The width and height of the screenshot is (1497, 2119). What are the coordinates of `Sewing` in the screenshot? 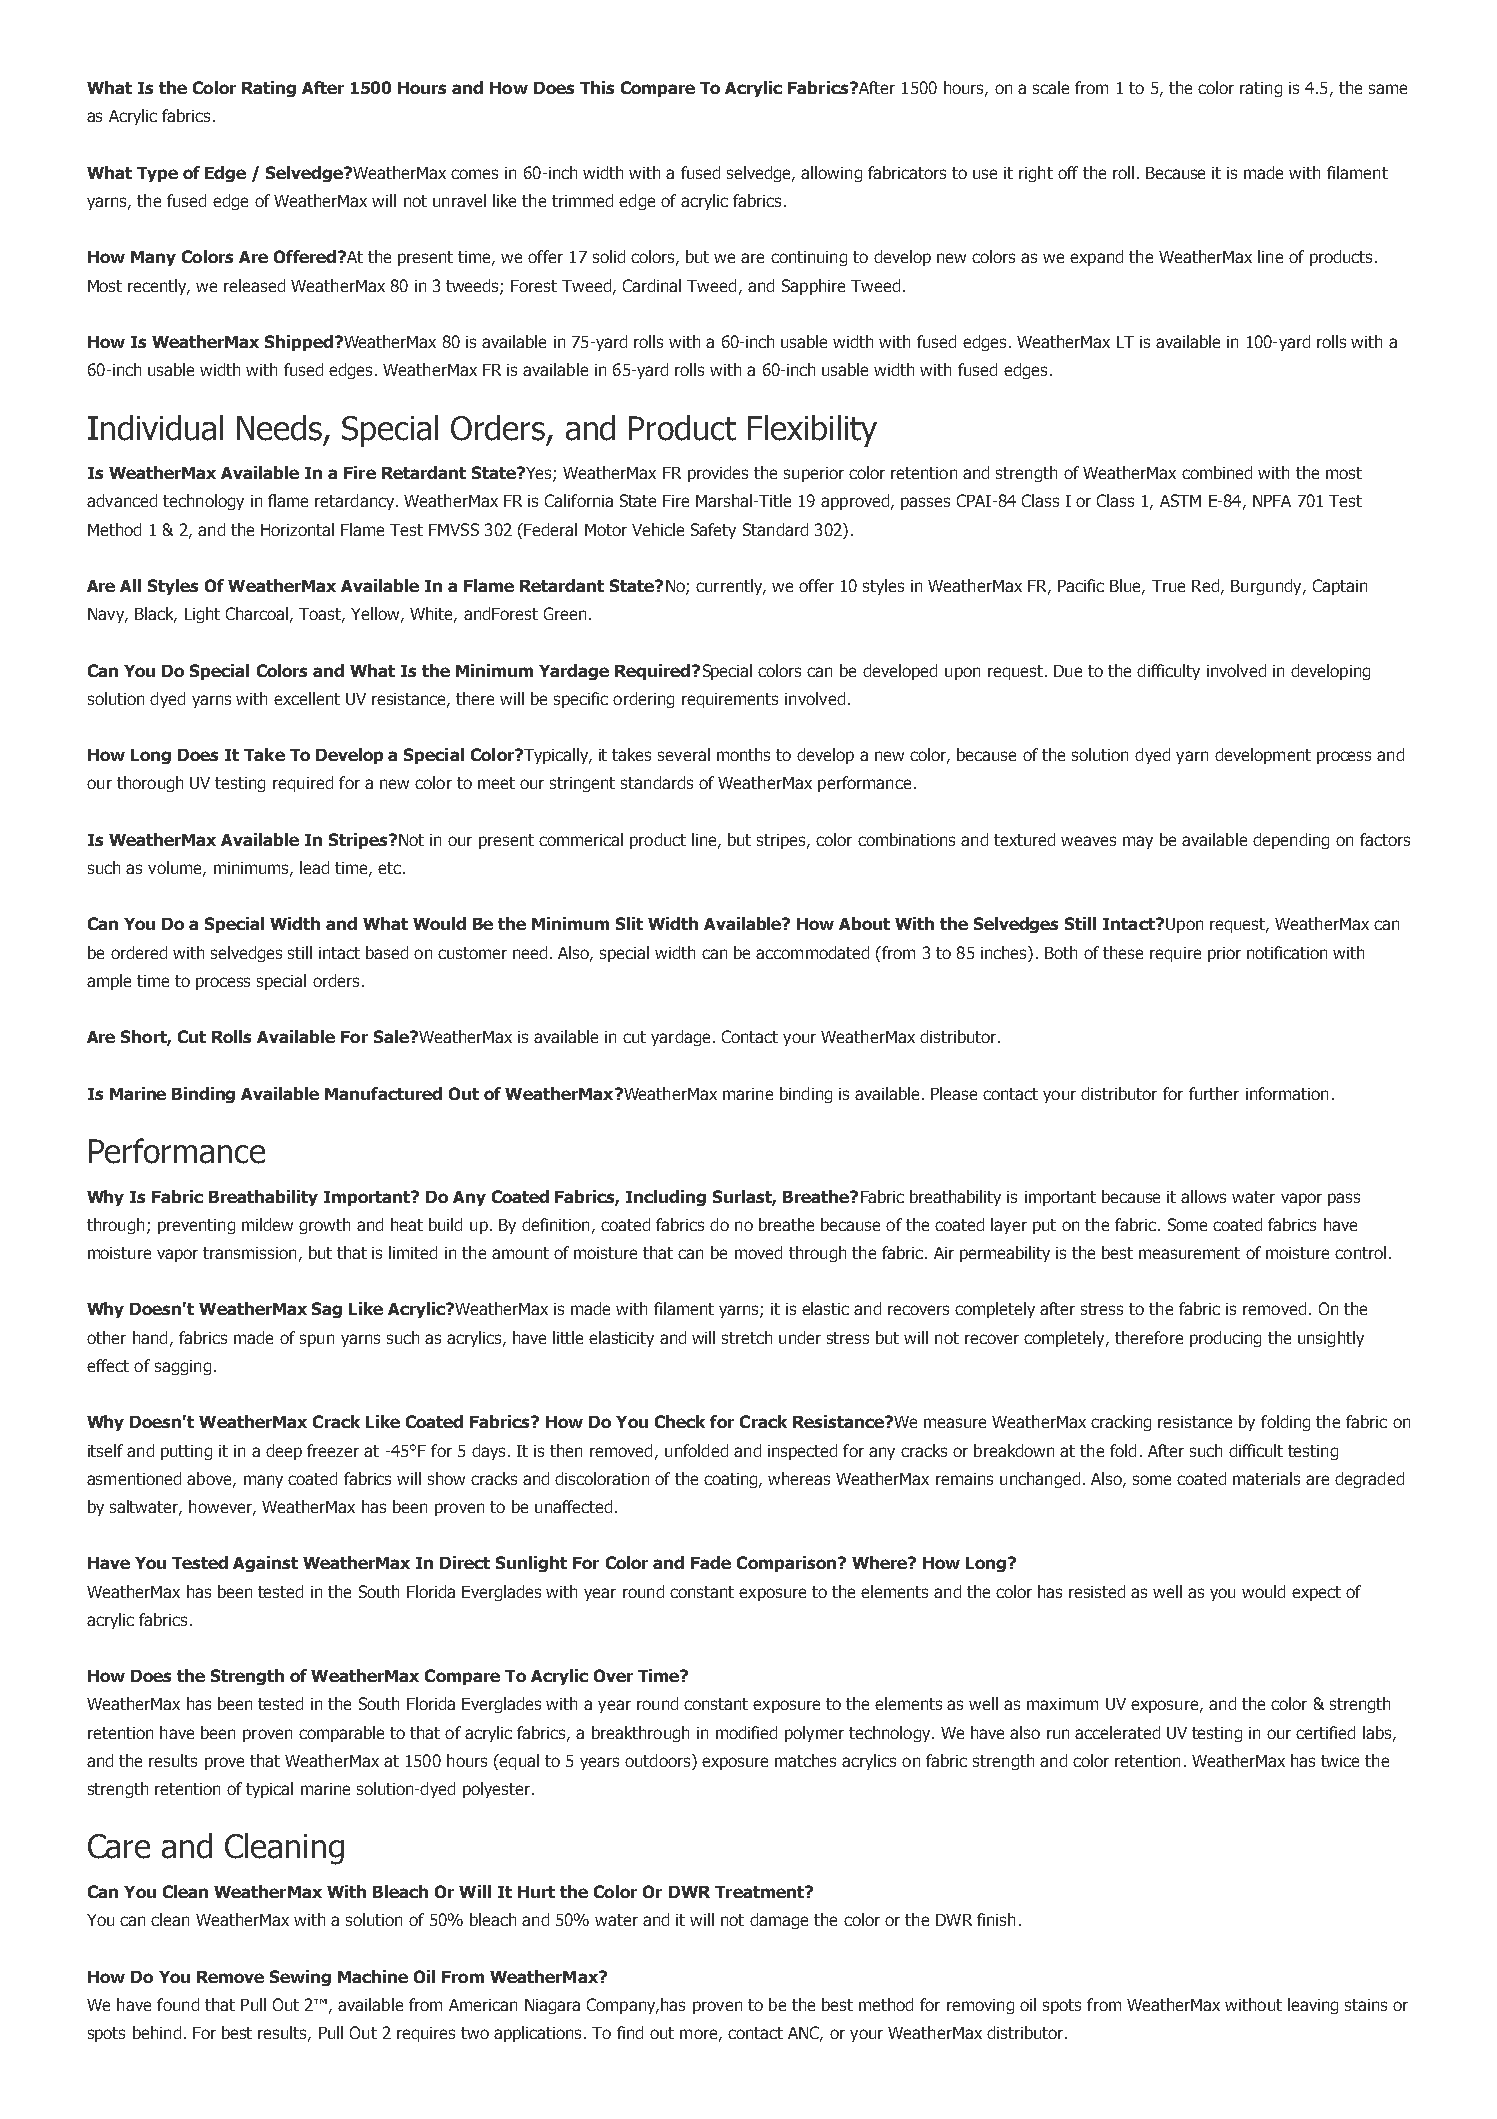 It's located at (300, 1978).
